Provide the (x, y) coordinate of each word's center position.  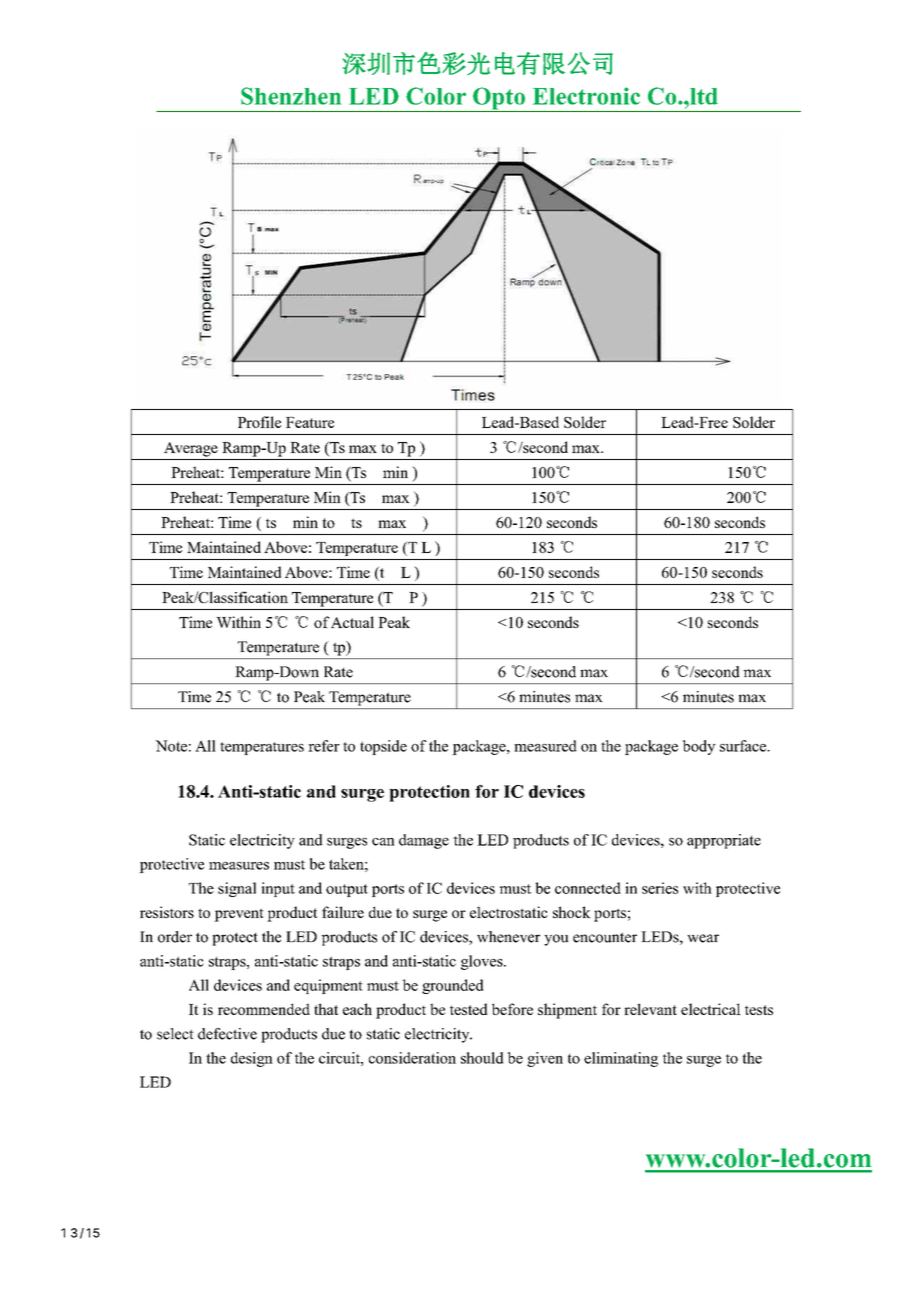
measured (545, 746)
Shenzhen (291, 96)
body (699, 747)
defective (227, 1034)
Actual (352, 622)
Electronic (586, 96)
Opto (499, 99)
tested (469, 1009)
